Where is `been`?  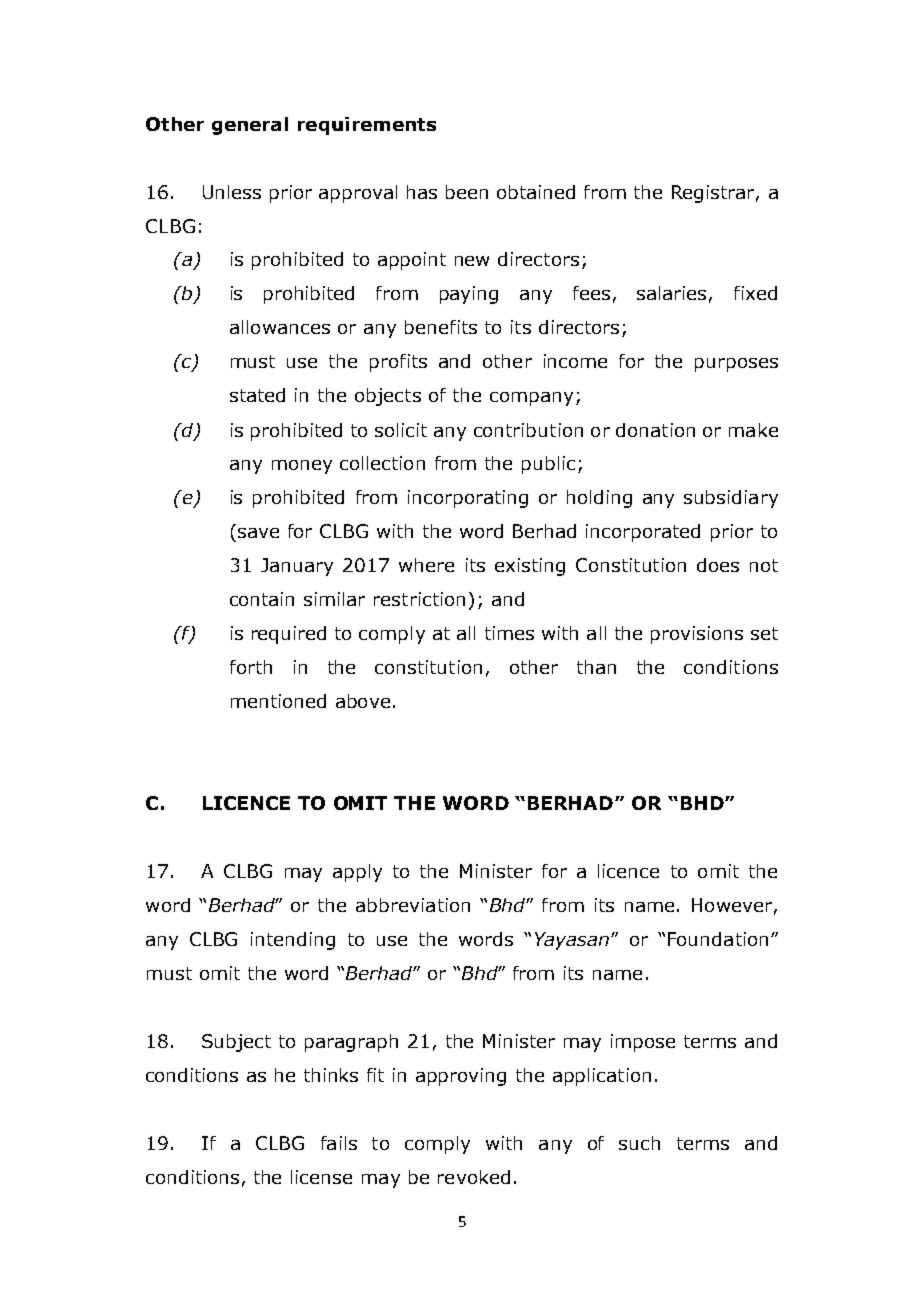 been is located at coordinates (467, 192).
